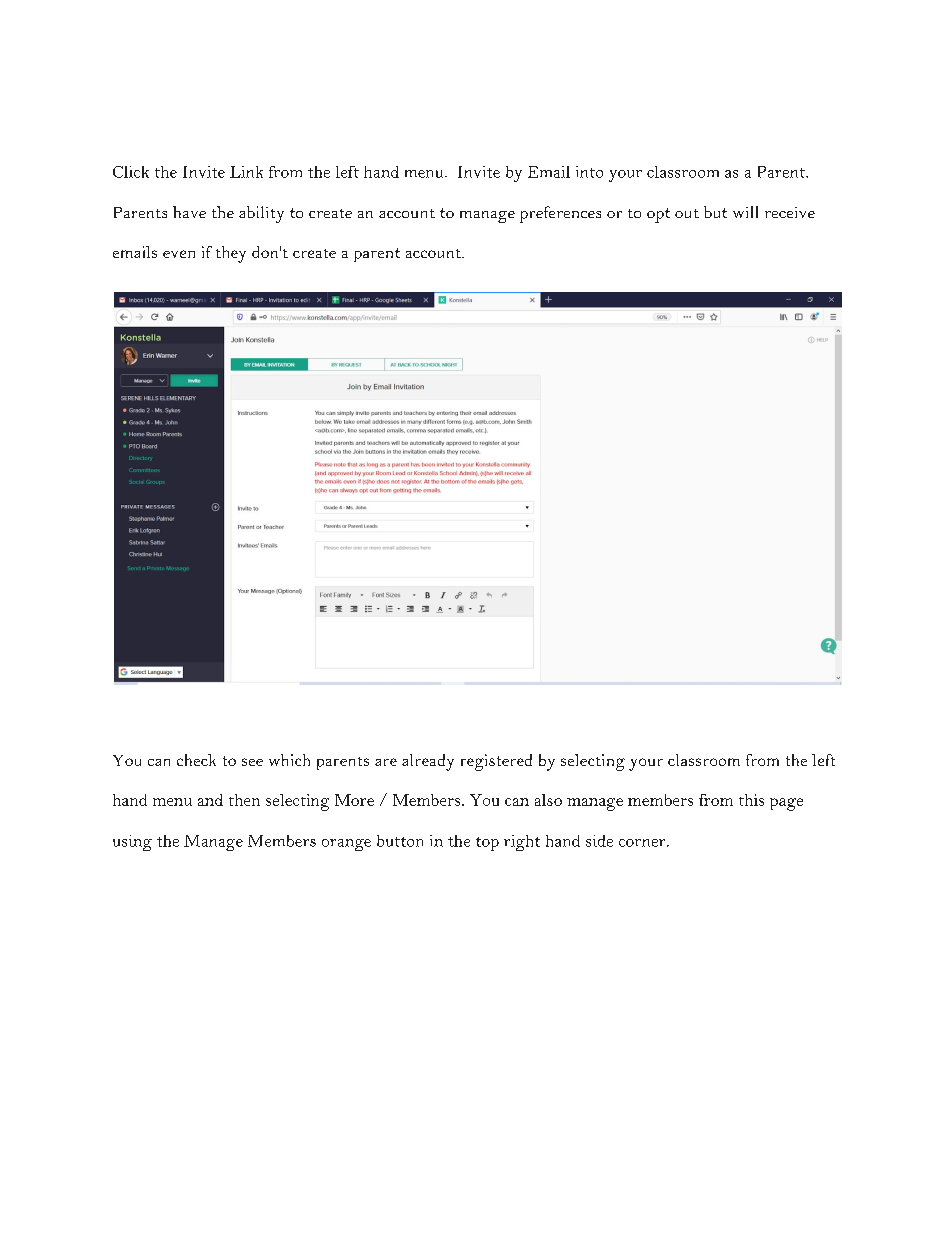 This screenshot has height=1233, width=952. Describe the element at coordinates (196, 760) in the screenshot. I see `check` at that location.
